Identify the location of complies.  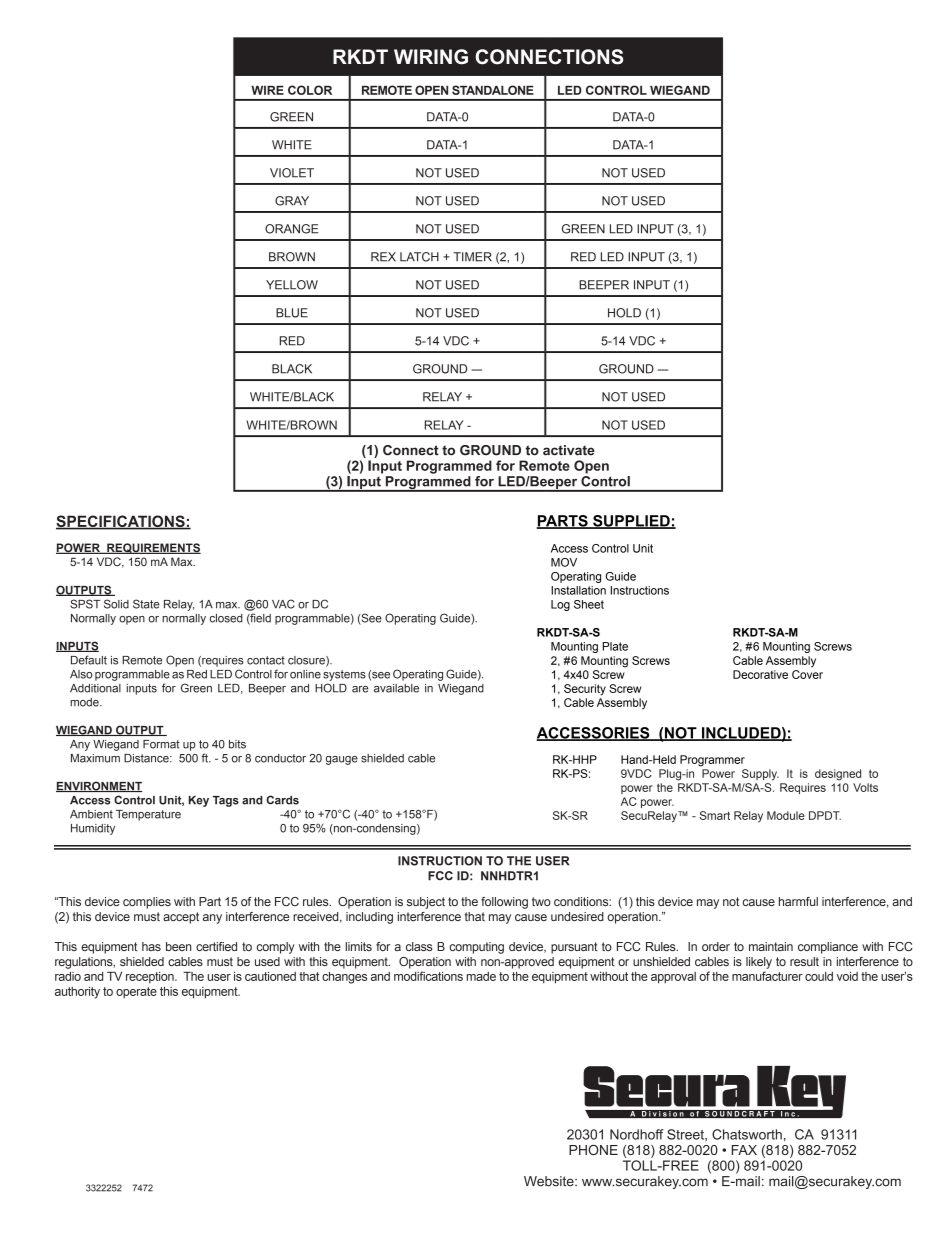
(147, 903).
